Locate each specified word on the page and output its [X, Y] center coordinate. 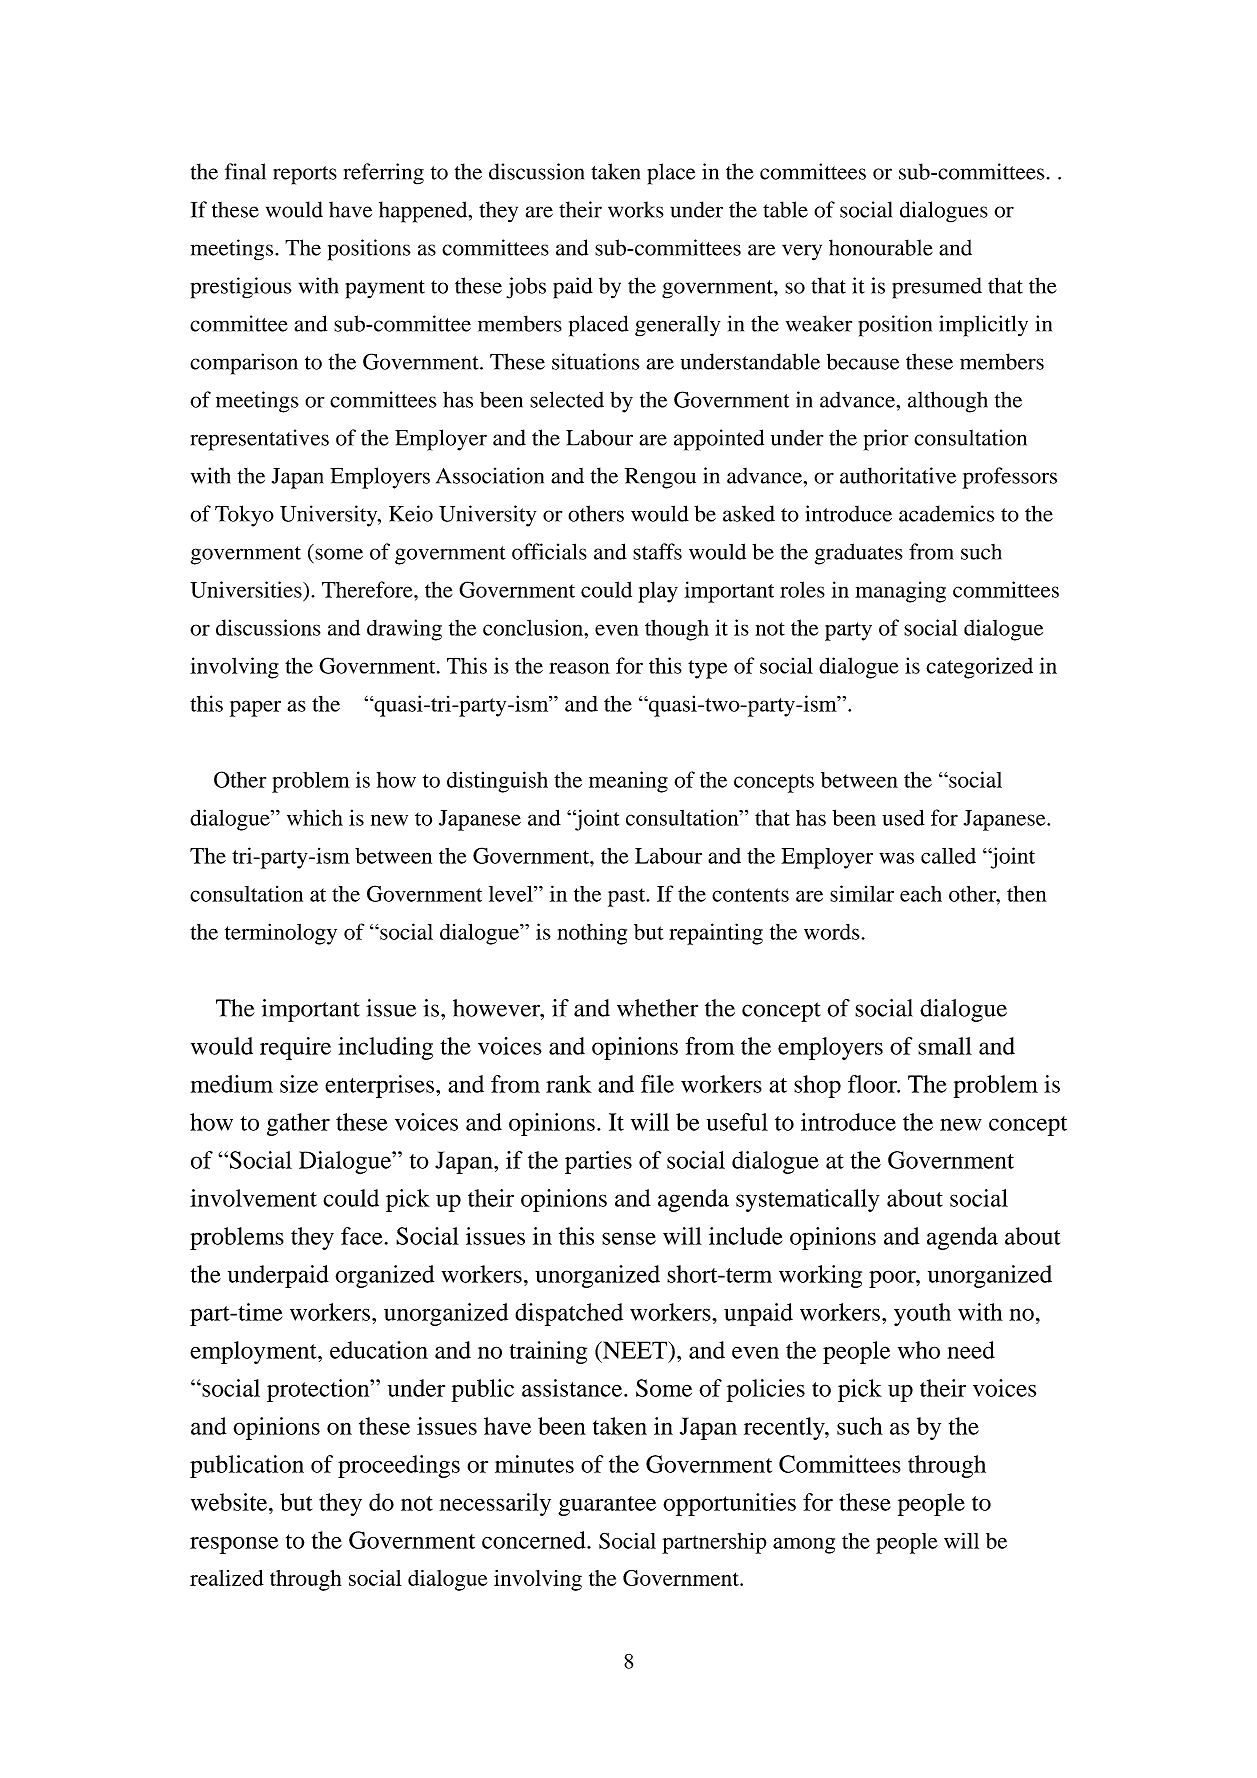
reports [305, 175]
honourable [881, 247]
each [921, 894]
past [628, 897]
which [315, 817]
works [636, 209]
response [234, 1545]
